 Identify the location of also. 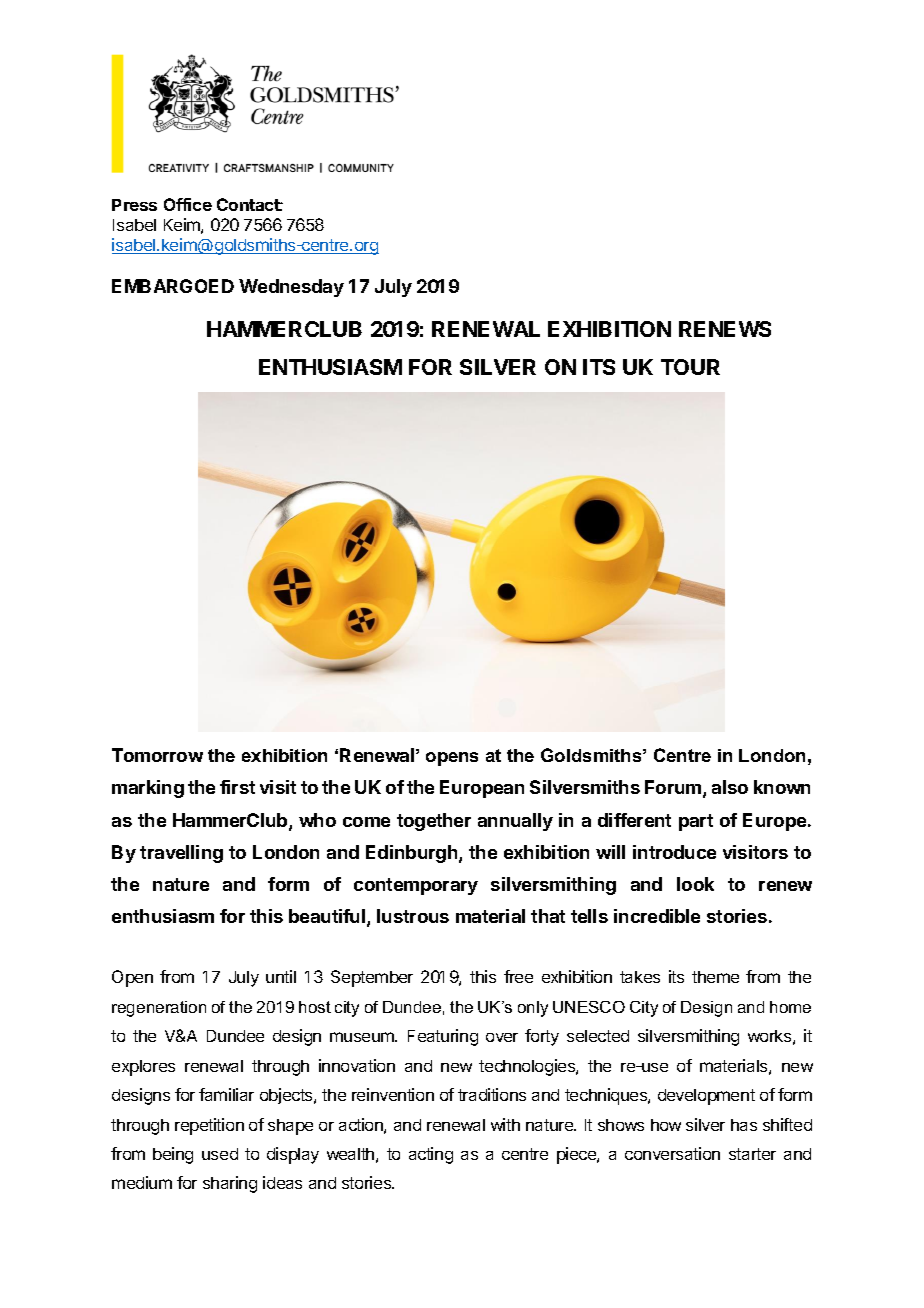
(730, 787).
